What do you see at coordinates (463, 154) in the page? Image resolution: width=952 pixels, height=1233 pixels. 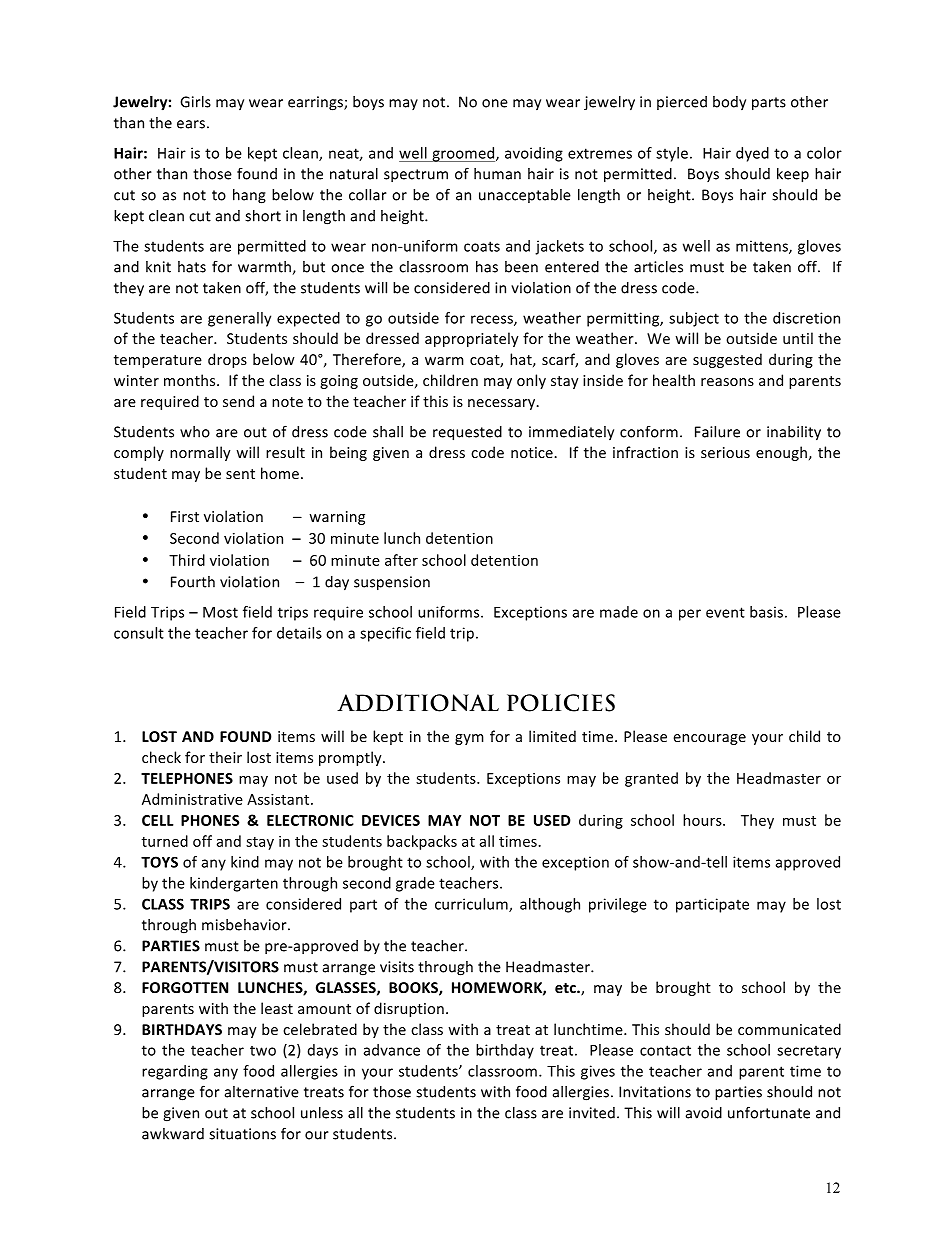 I see `groomed` at bounding box center [463, 154].
